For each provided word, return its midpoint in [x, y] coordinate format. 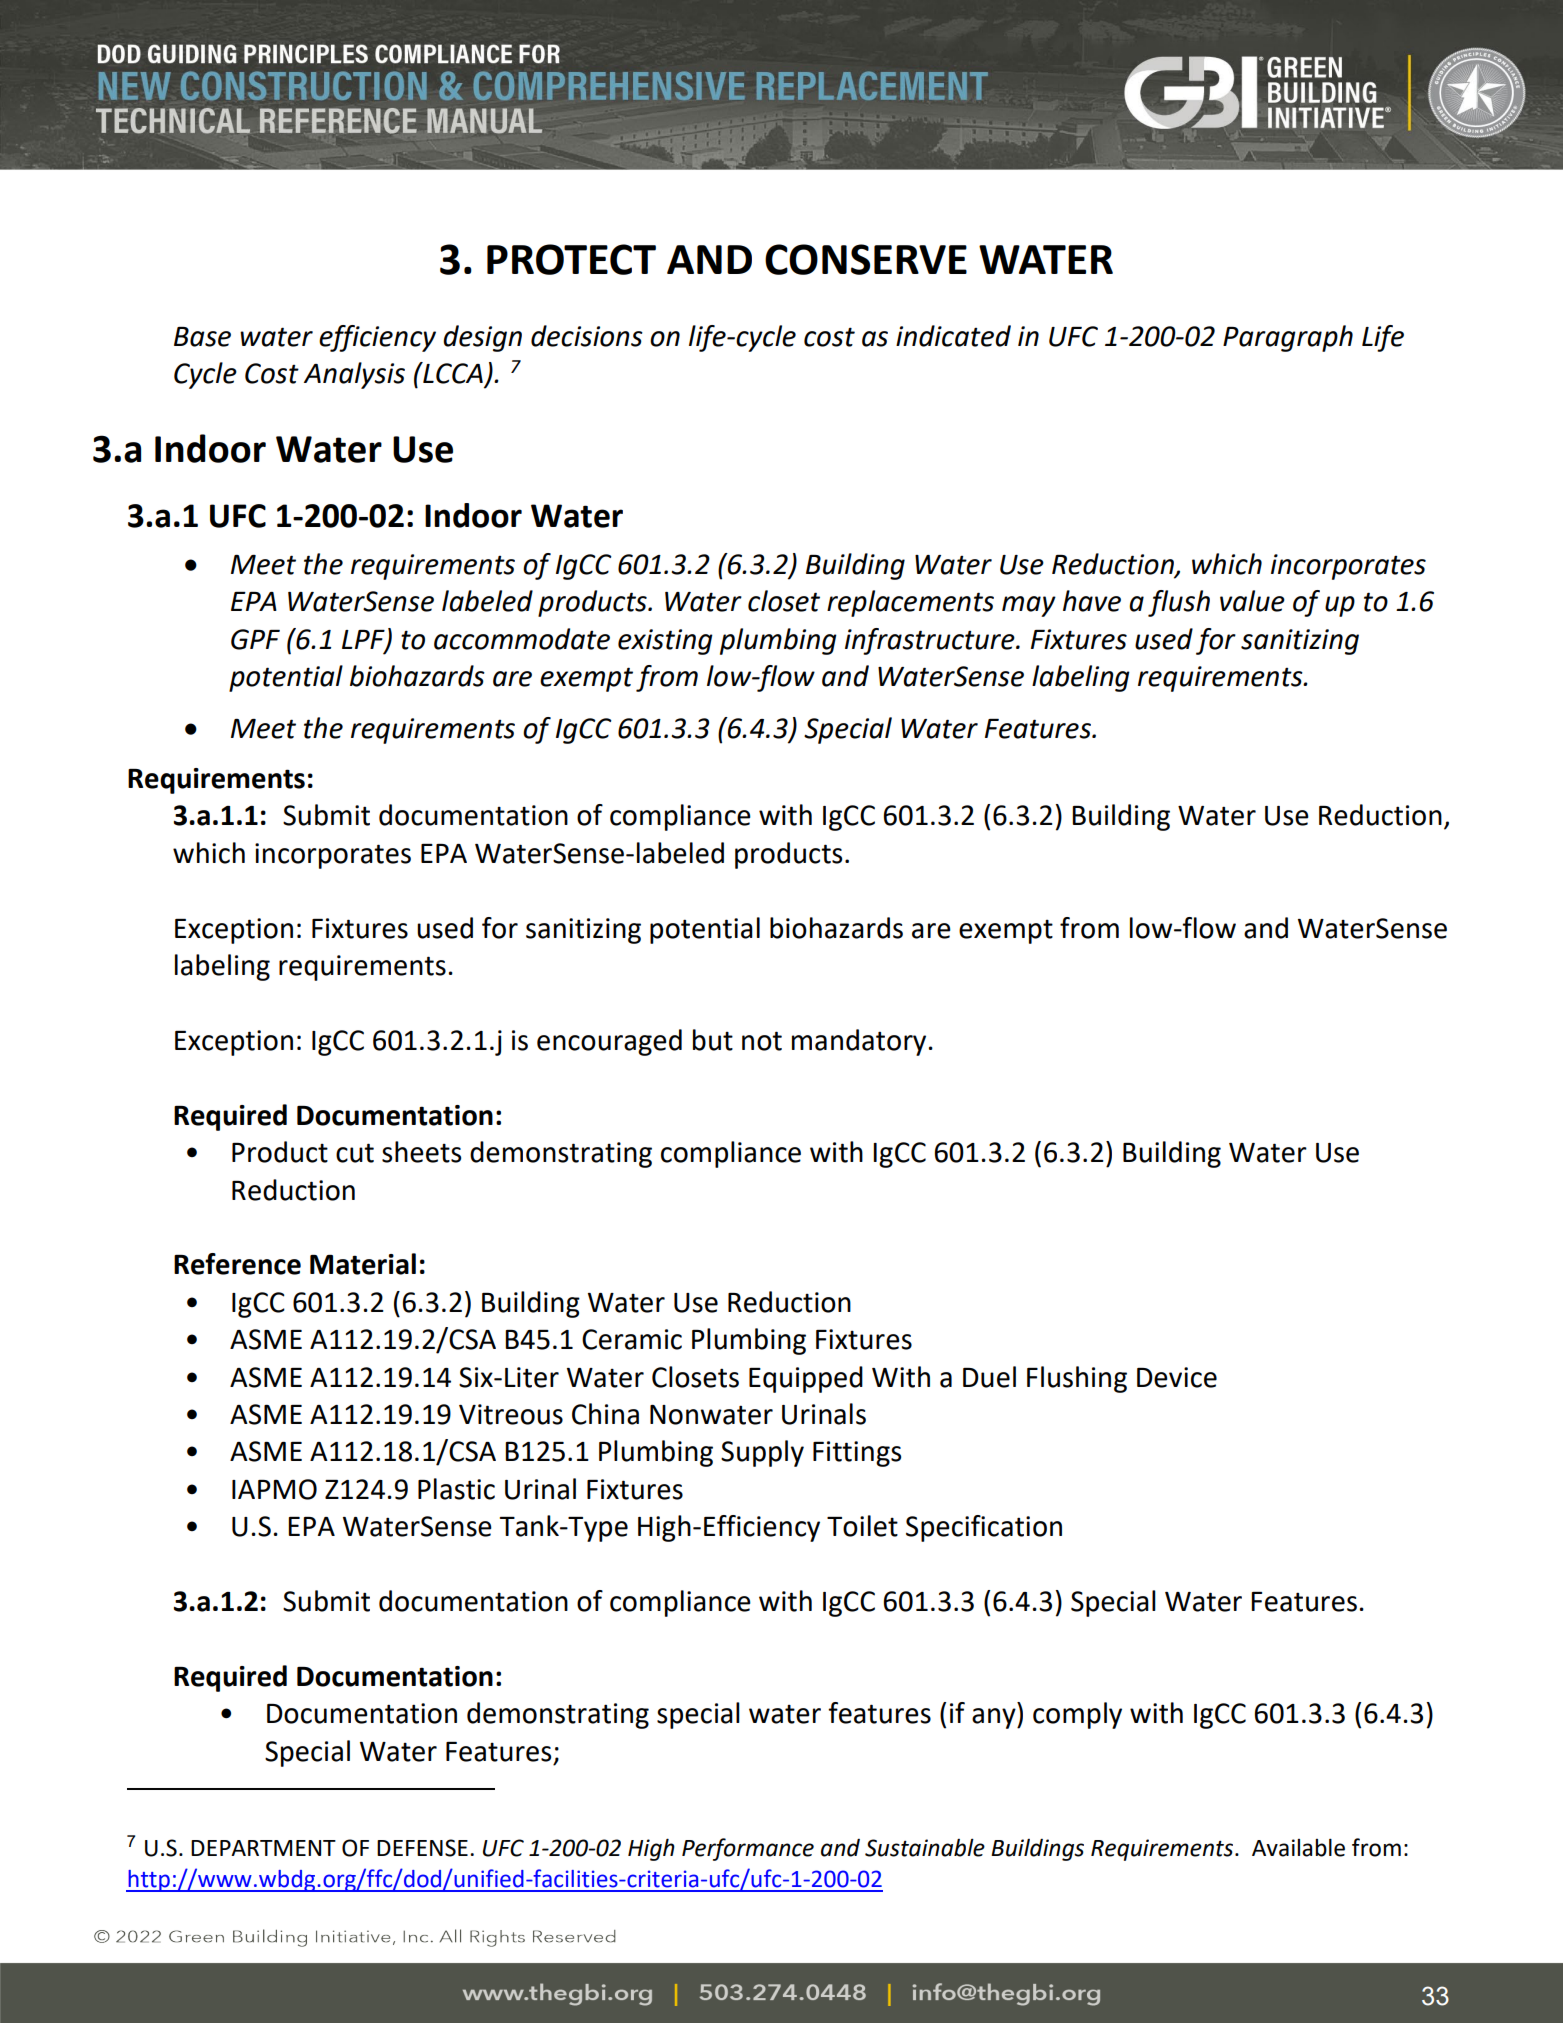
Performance [748, 1849]
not [762, 1041]
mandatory [859, 1042]
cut [355, 1153]
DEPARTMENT [263, 1848]
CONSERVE [866, 259]
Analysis [354, 375]
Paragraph [1288, 338]
